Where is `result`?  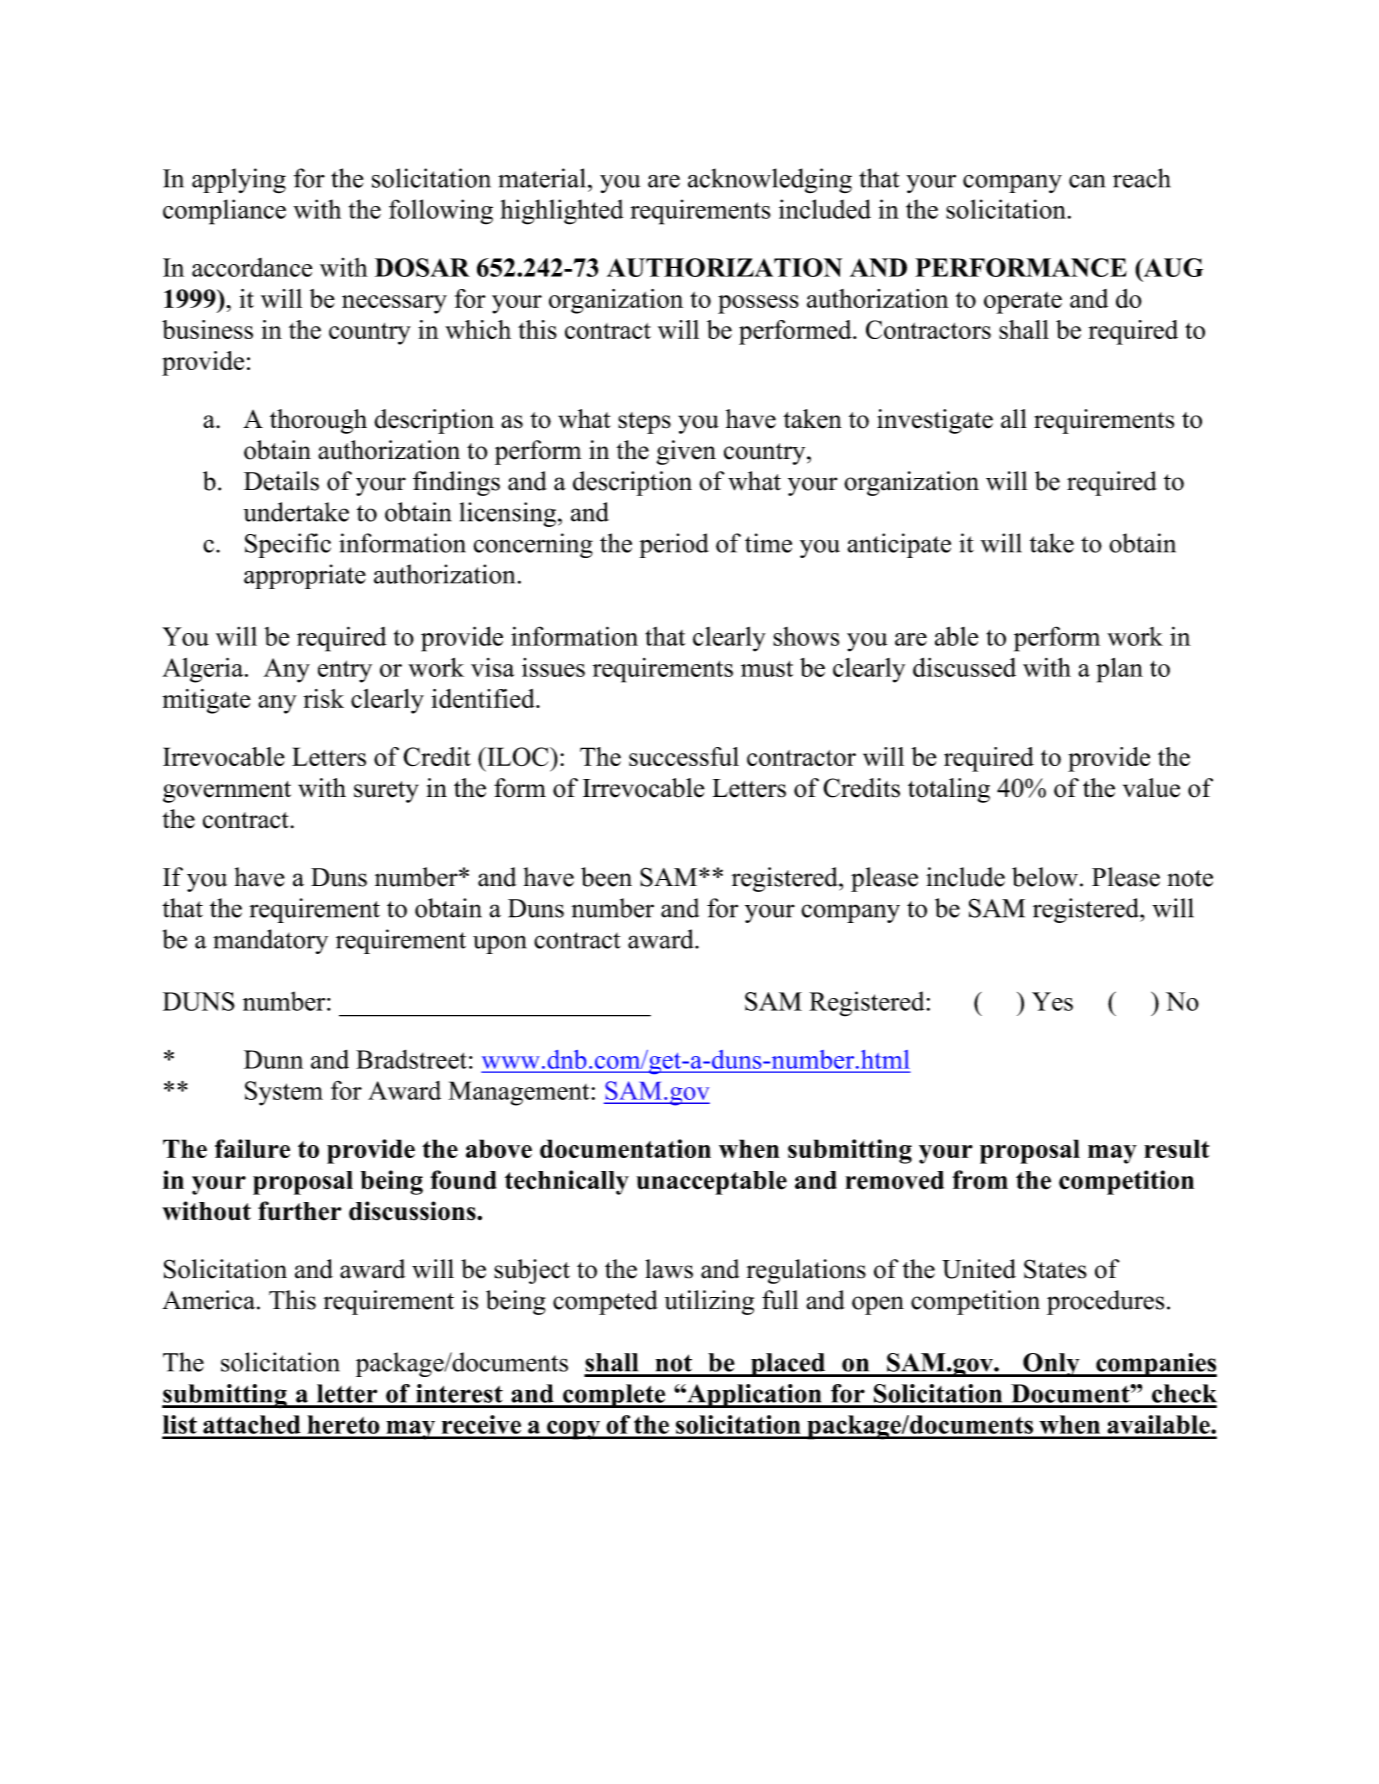 result is located at coordinates (1176, 1148).
